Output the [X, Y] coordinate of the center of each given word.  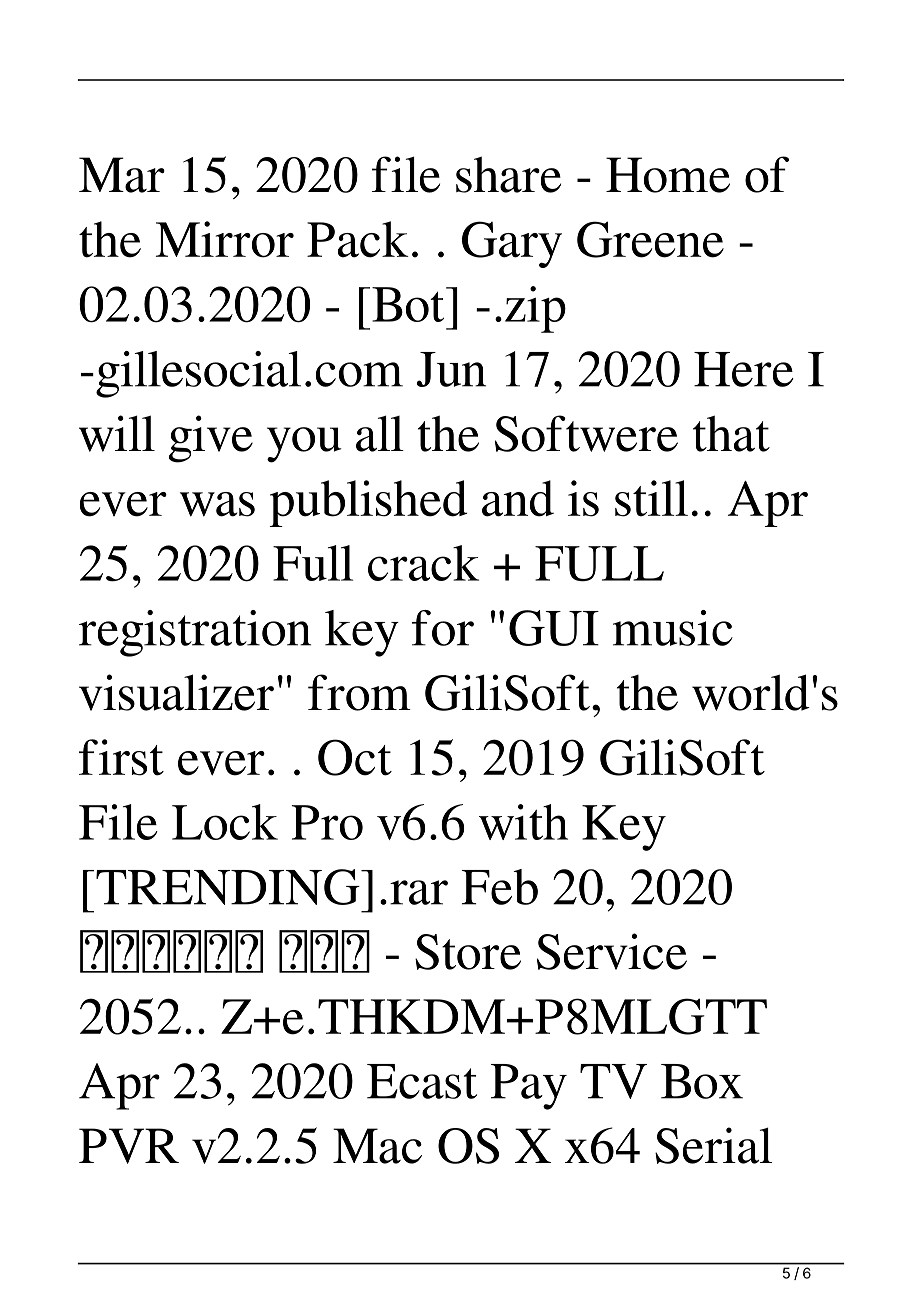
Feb [499, 887]
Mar [122, 175]
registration [195, 633]
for [443, 628]
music [673, 628]
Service [612, 951]
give [211, 439]
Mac [377, 1146]
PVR [129, 1146]
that [731, 433]
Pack [358, 239]
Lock [225, 822]
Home [668, 175]
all [380, 433]
